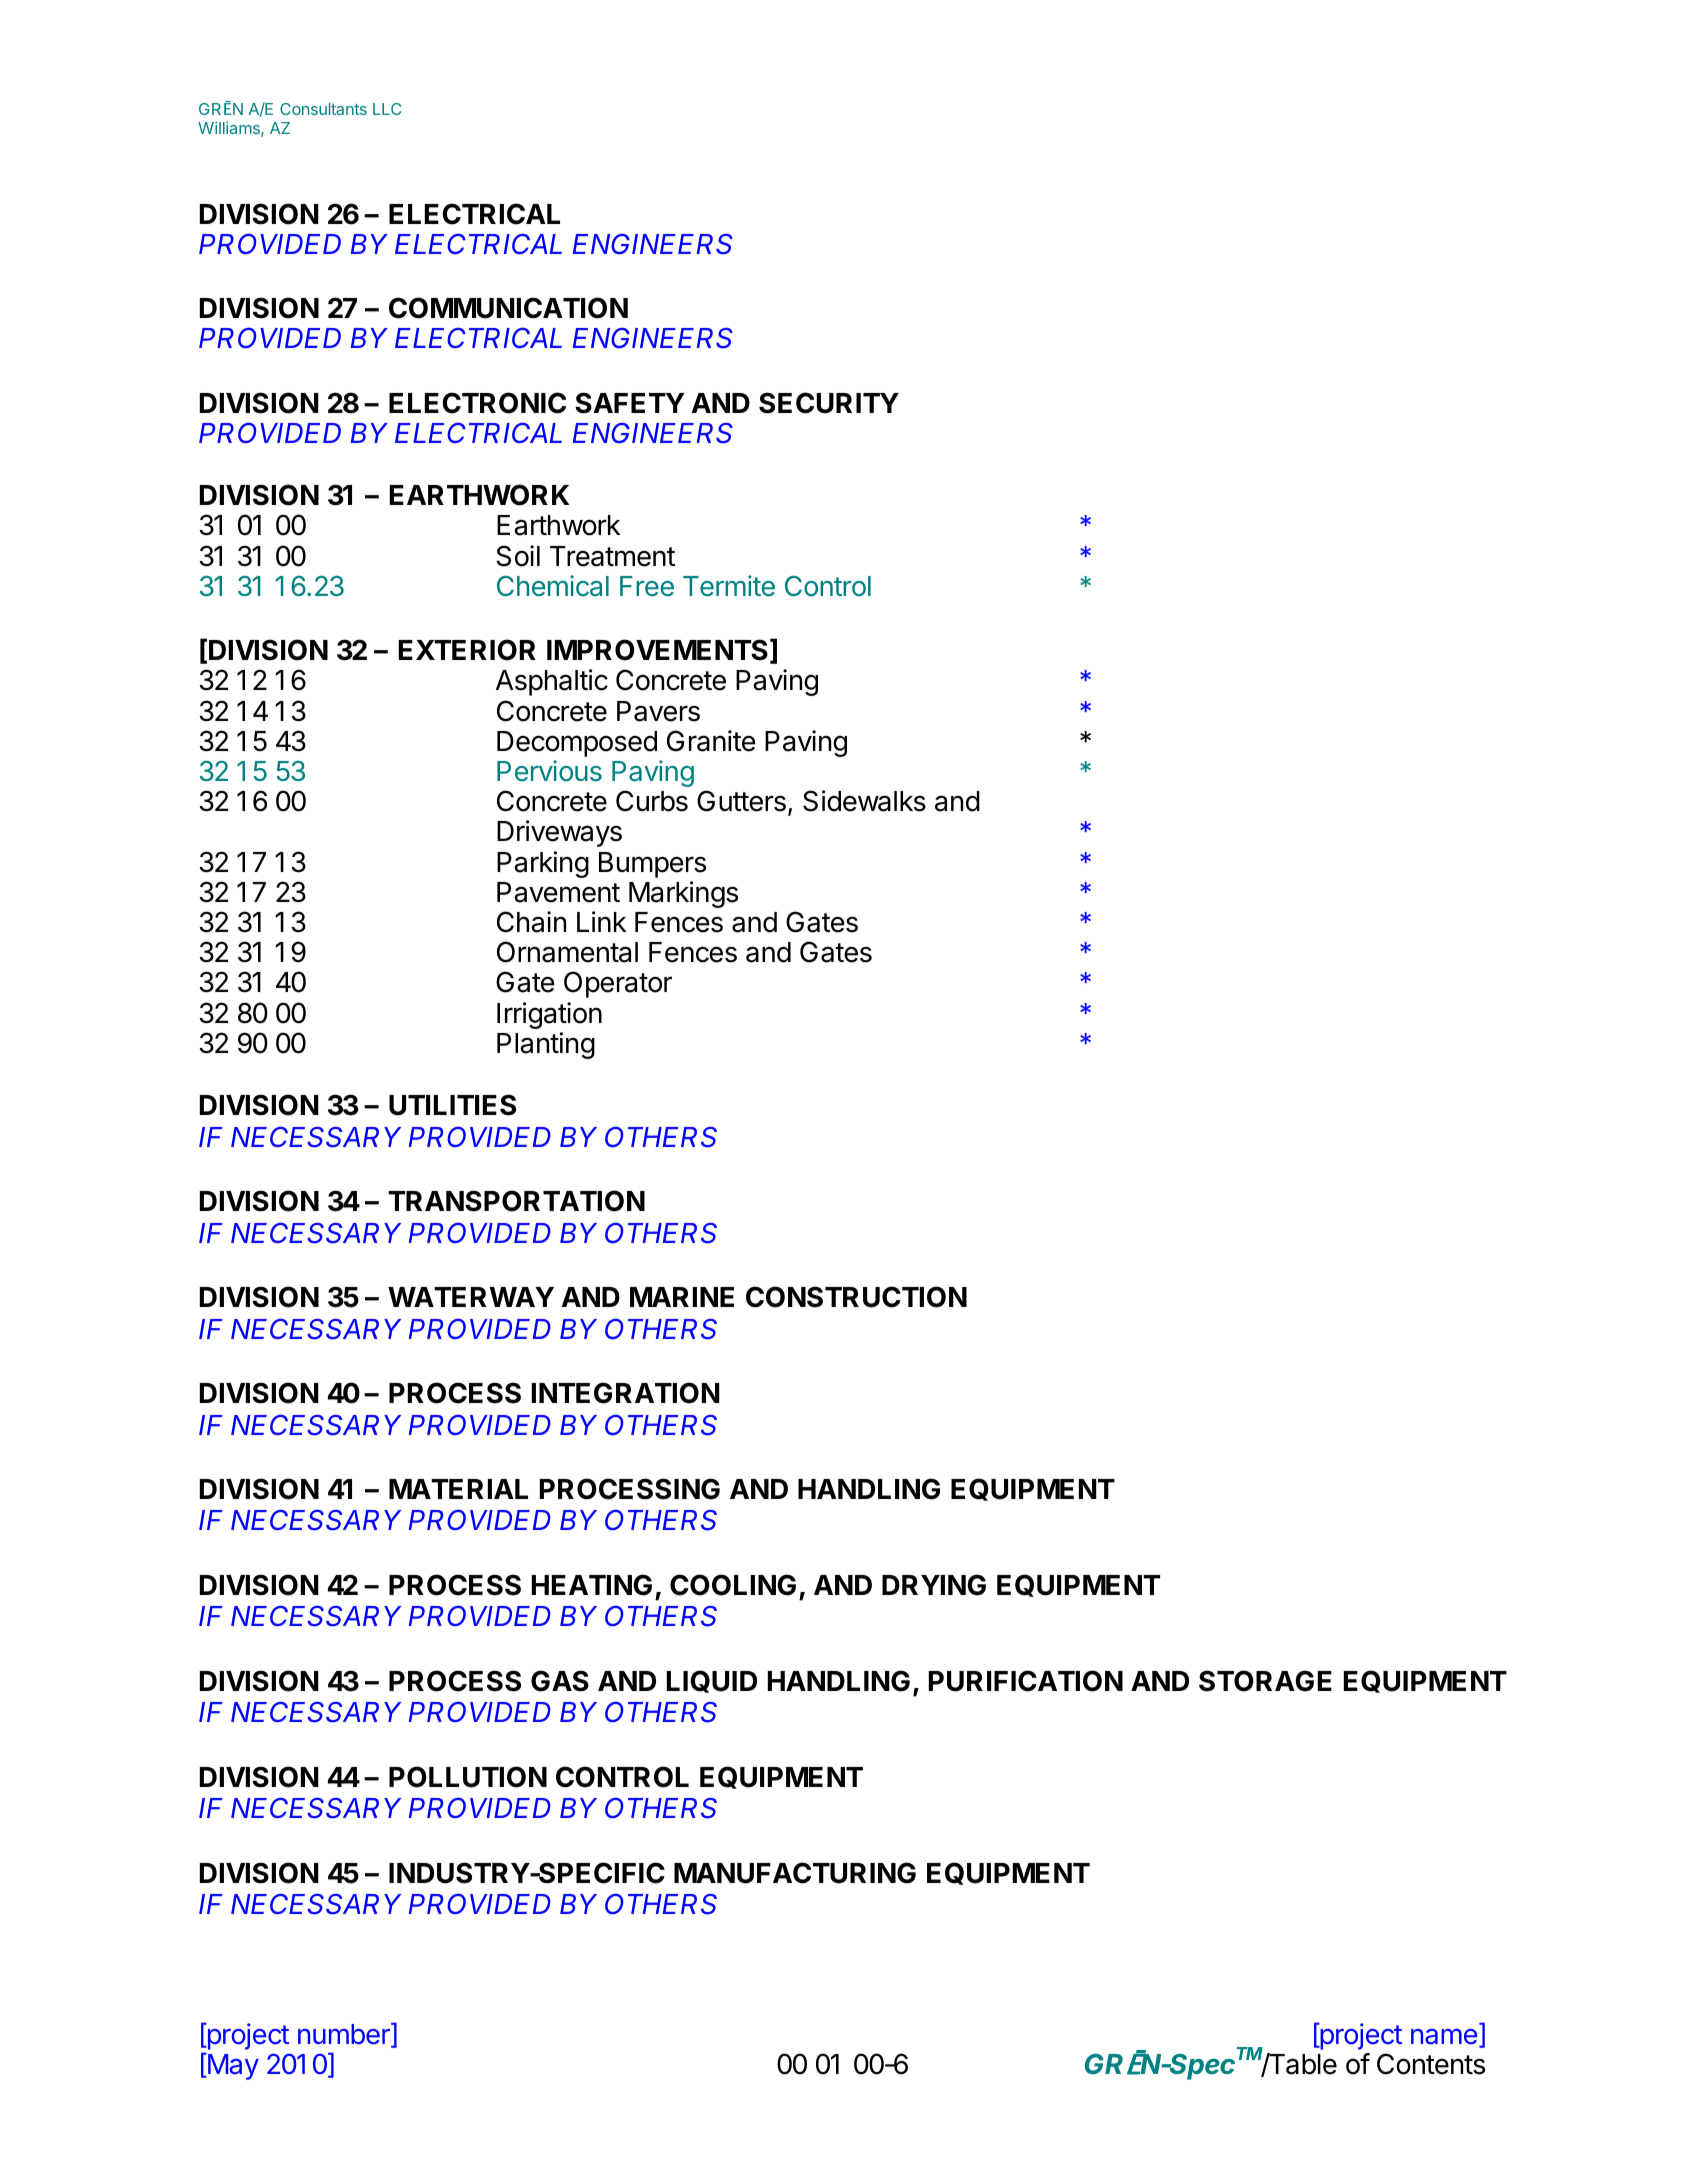 The image size is (1684, 2179). Describe the element at coordinates (452, 1105) in the screenshot. I see `UTILITIES` at that location.
